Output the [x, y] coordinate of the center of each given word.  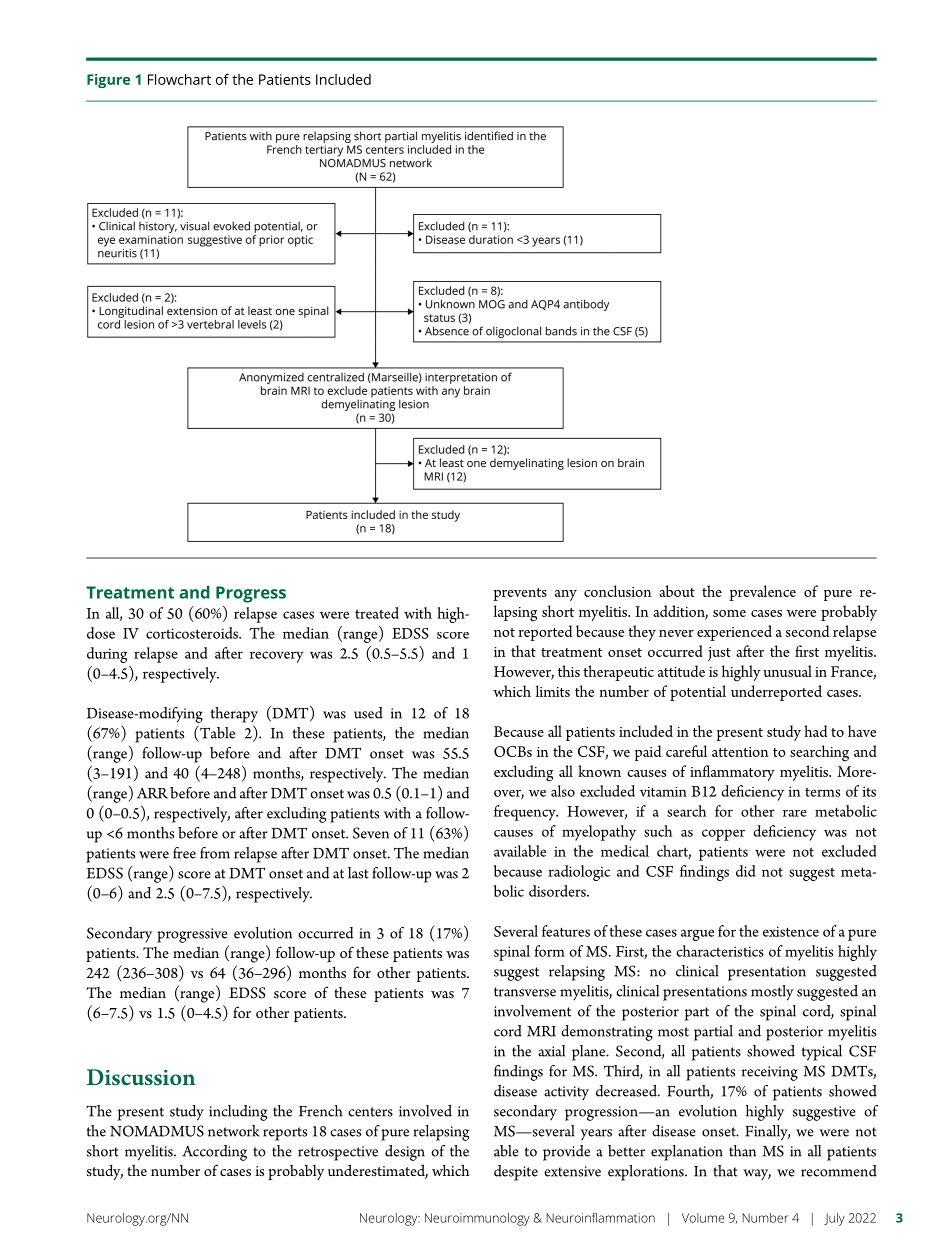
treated [377, 613]
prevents [520, 594]
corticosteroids [193, 633]
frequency [526, 813]
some [729, 613]
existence [791, 931]
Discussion [140, 1077]
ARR [152, 793]
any [566, 595]
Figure [108, 81]
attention [740, 752]
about [677, 591]
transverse [525, 992]
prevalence [762, 593]
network [234, 1131]
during [107, 655]
